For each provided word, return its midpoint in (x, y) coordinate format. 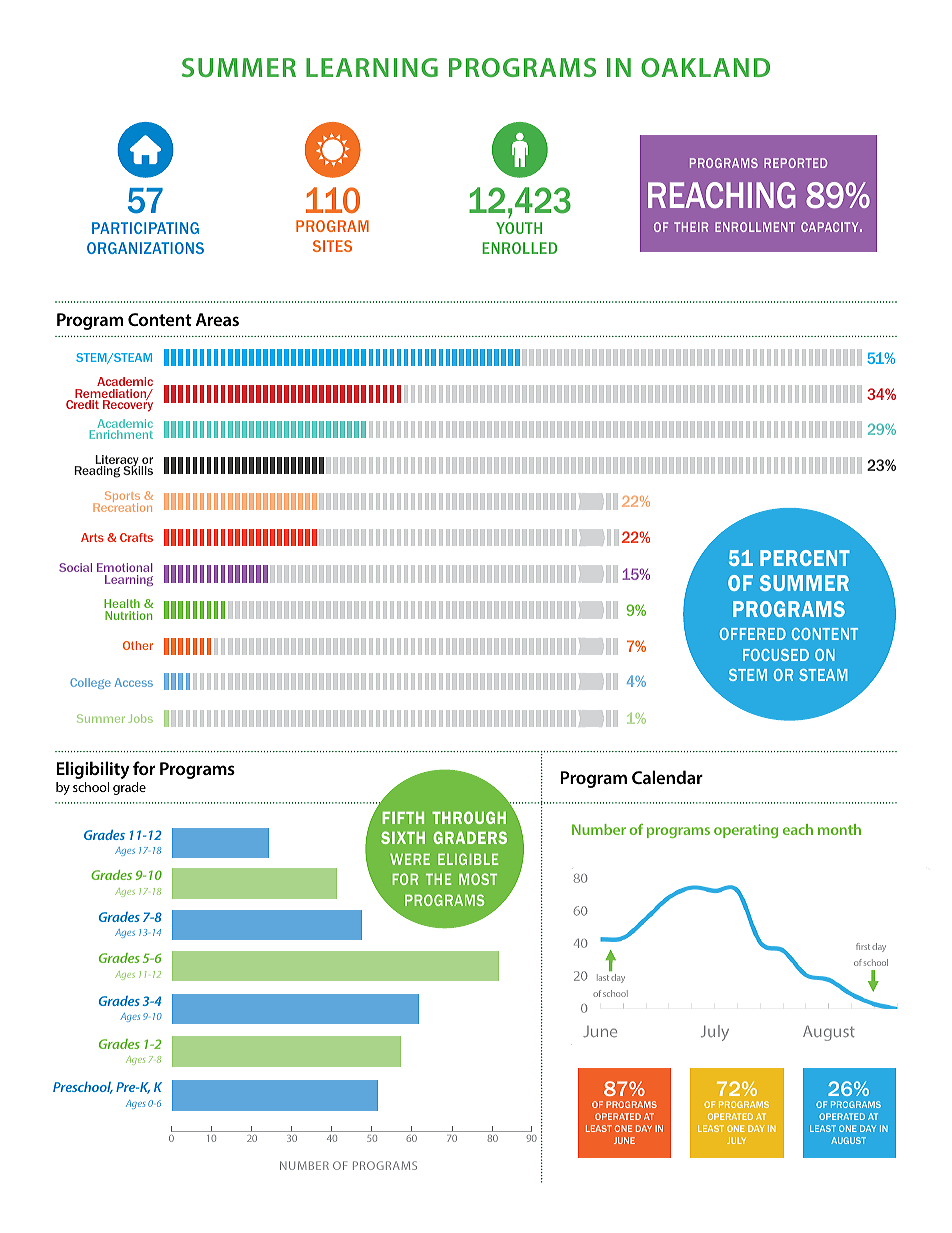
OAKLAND (705, 67)
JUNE (624, 1140)
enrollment (755, 227)
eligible (468, 859)
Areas (217, 319)
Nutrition (128, 615)
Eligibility (93, 770)
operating (746, 831)
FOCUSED (776, 655)
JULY (736, 1140)
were (410, 859)
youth (519, 228)
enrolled (520, 248)
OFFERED (753, 634)
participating (145, 228)
